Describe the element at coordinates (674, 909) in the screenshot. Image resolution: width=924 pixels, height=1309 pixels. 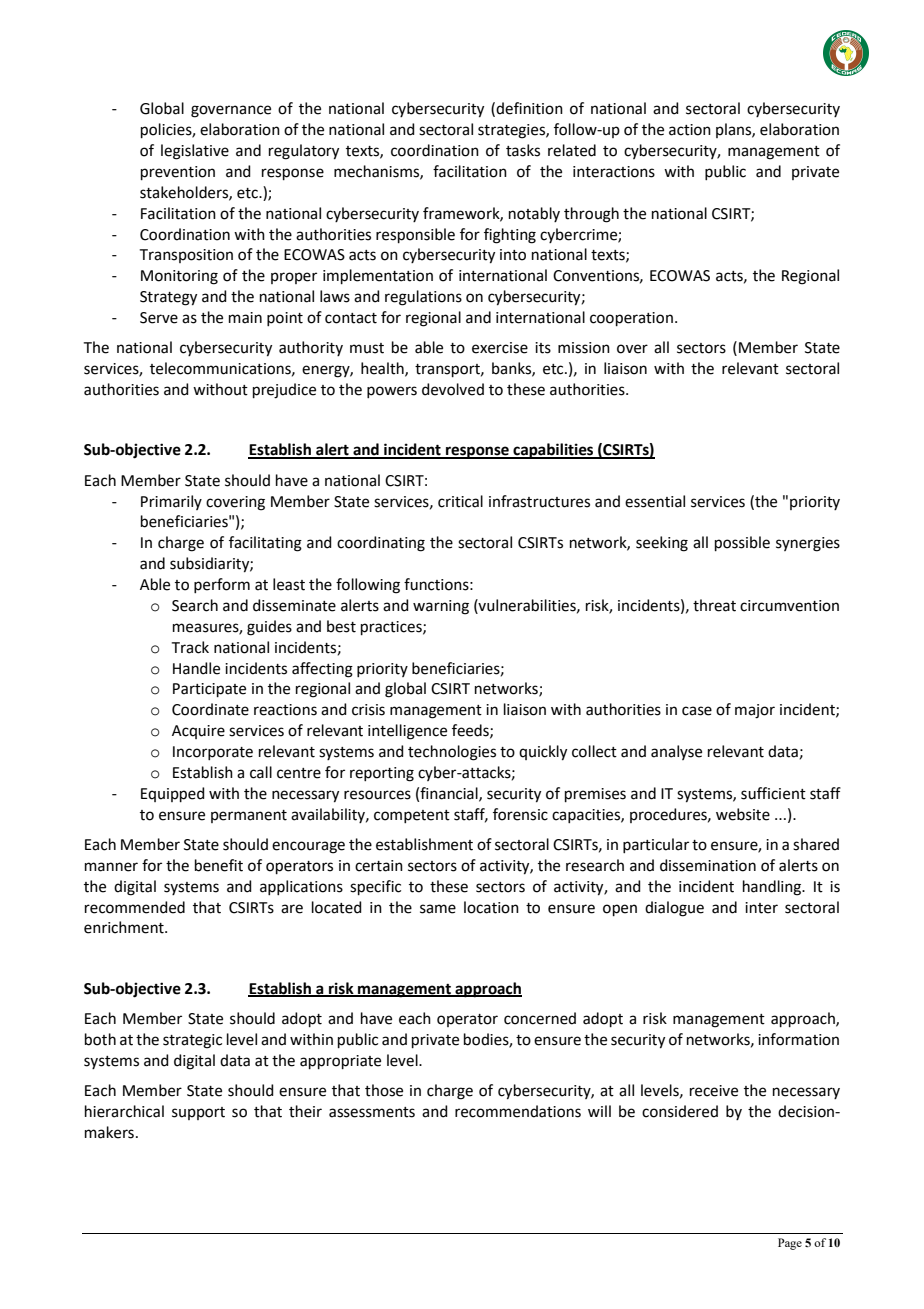
I see `dialogue` at that location.
